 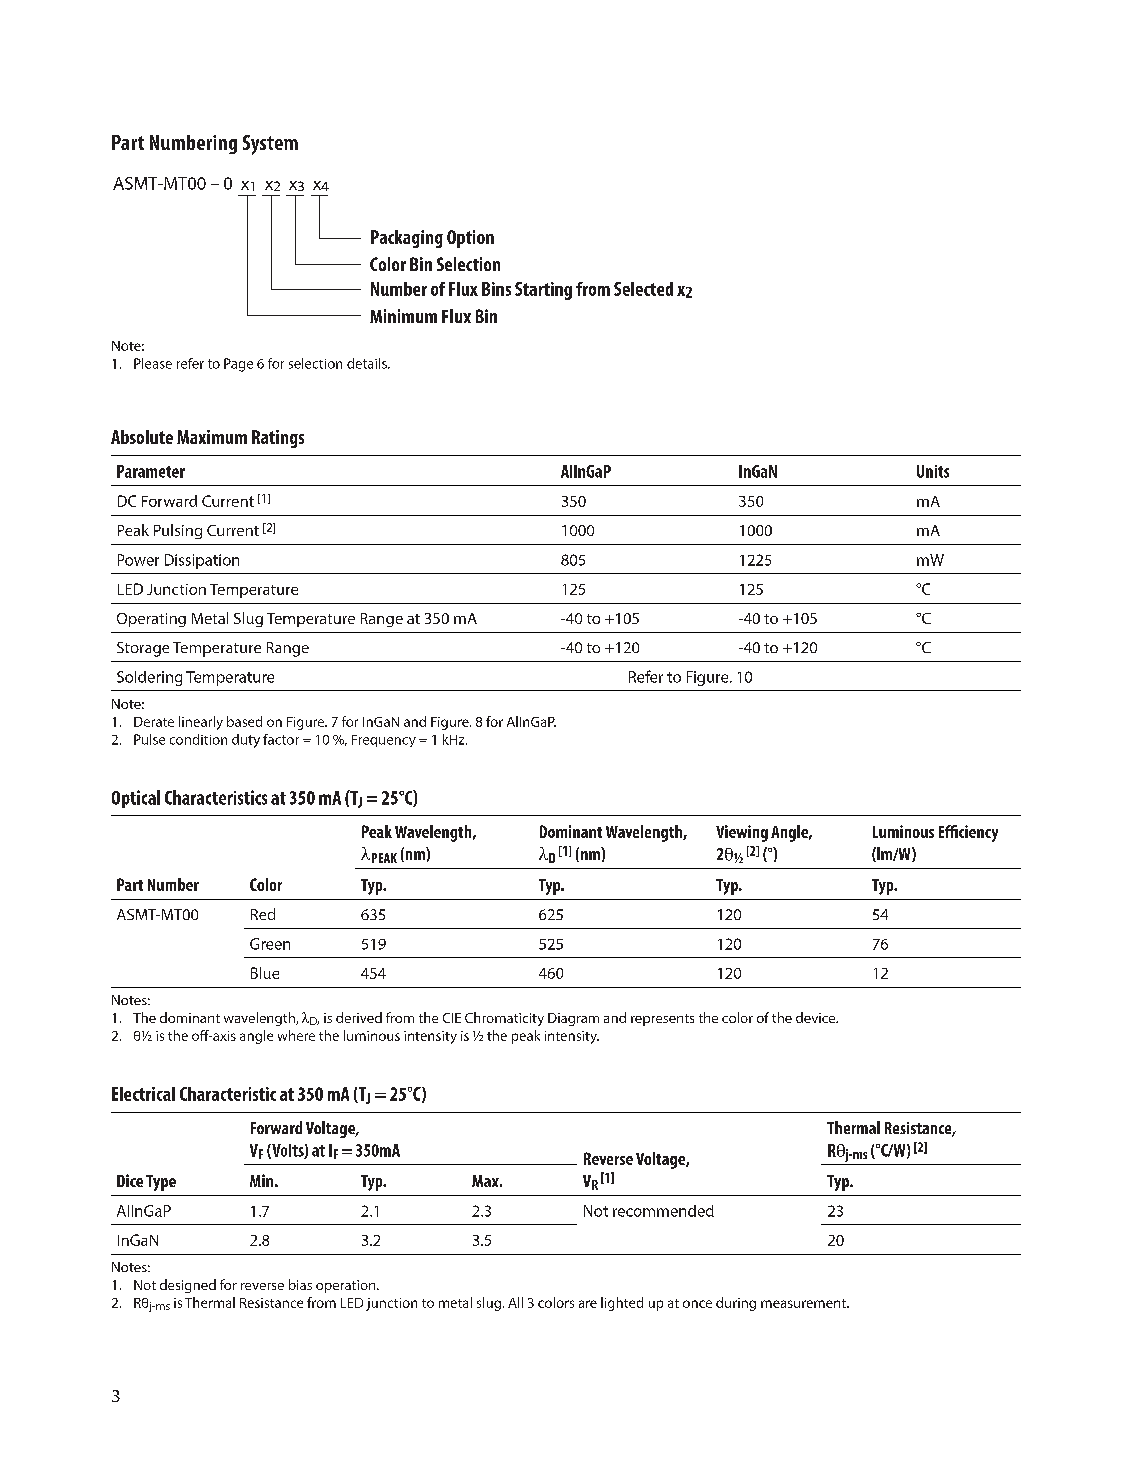 I want to click on Efficiency, so click(x=968, y=833).
